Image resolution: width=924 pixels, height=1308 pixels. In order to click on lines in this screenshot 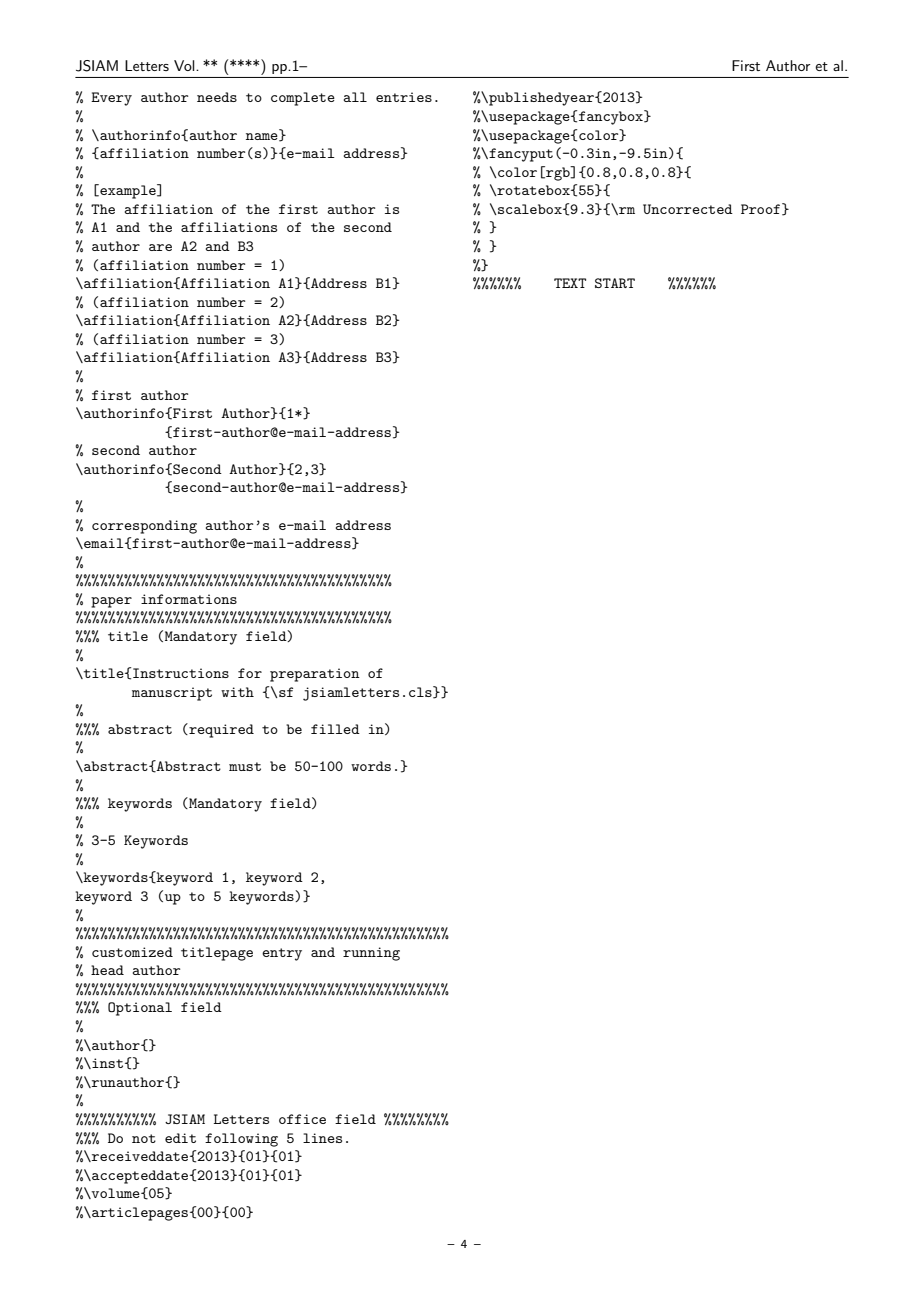, I will do `click(322, 1138)`.
